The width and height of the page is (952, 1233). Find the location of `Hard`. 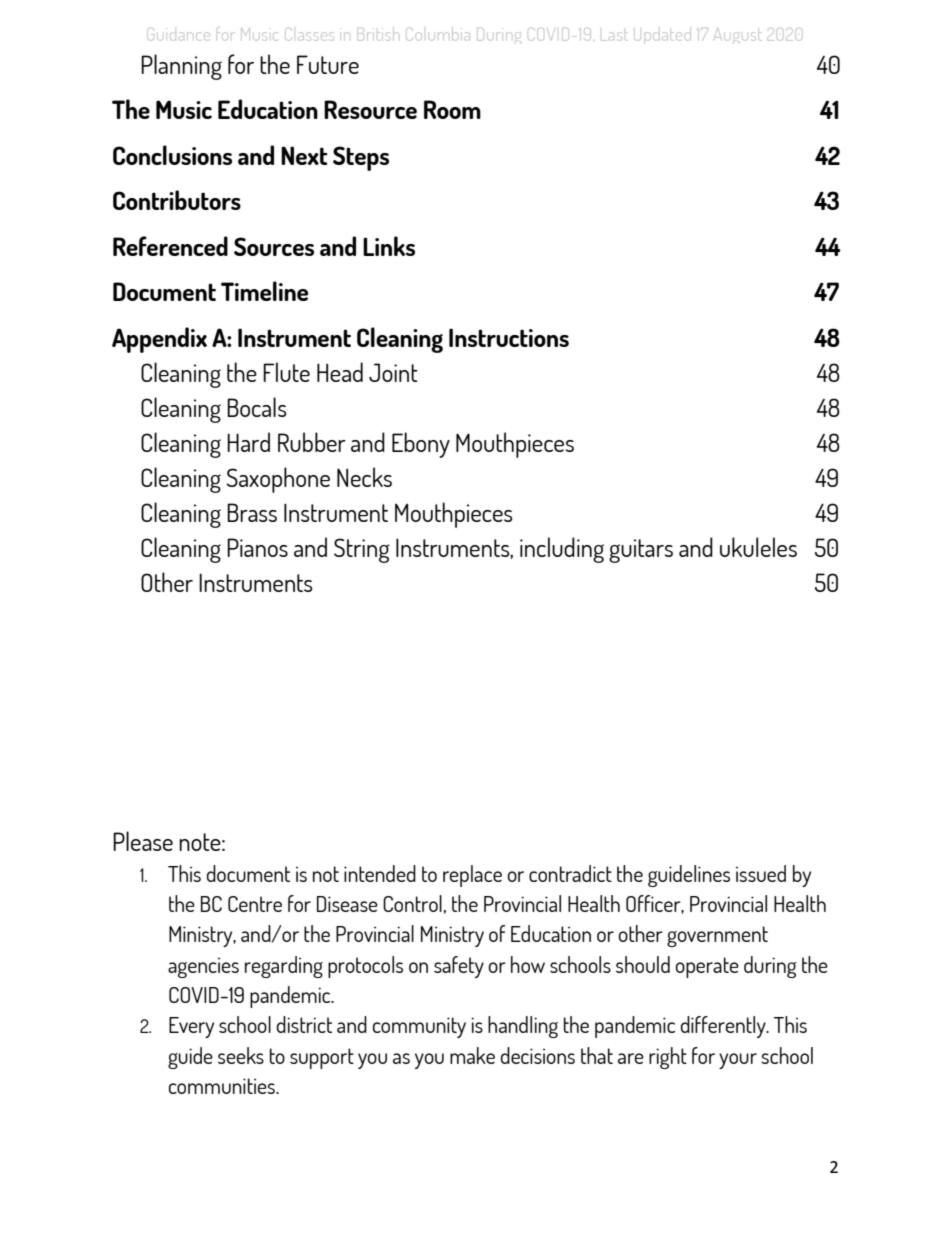

Hard is located at coordinates (248, 442).
